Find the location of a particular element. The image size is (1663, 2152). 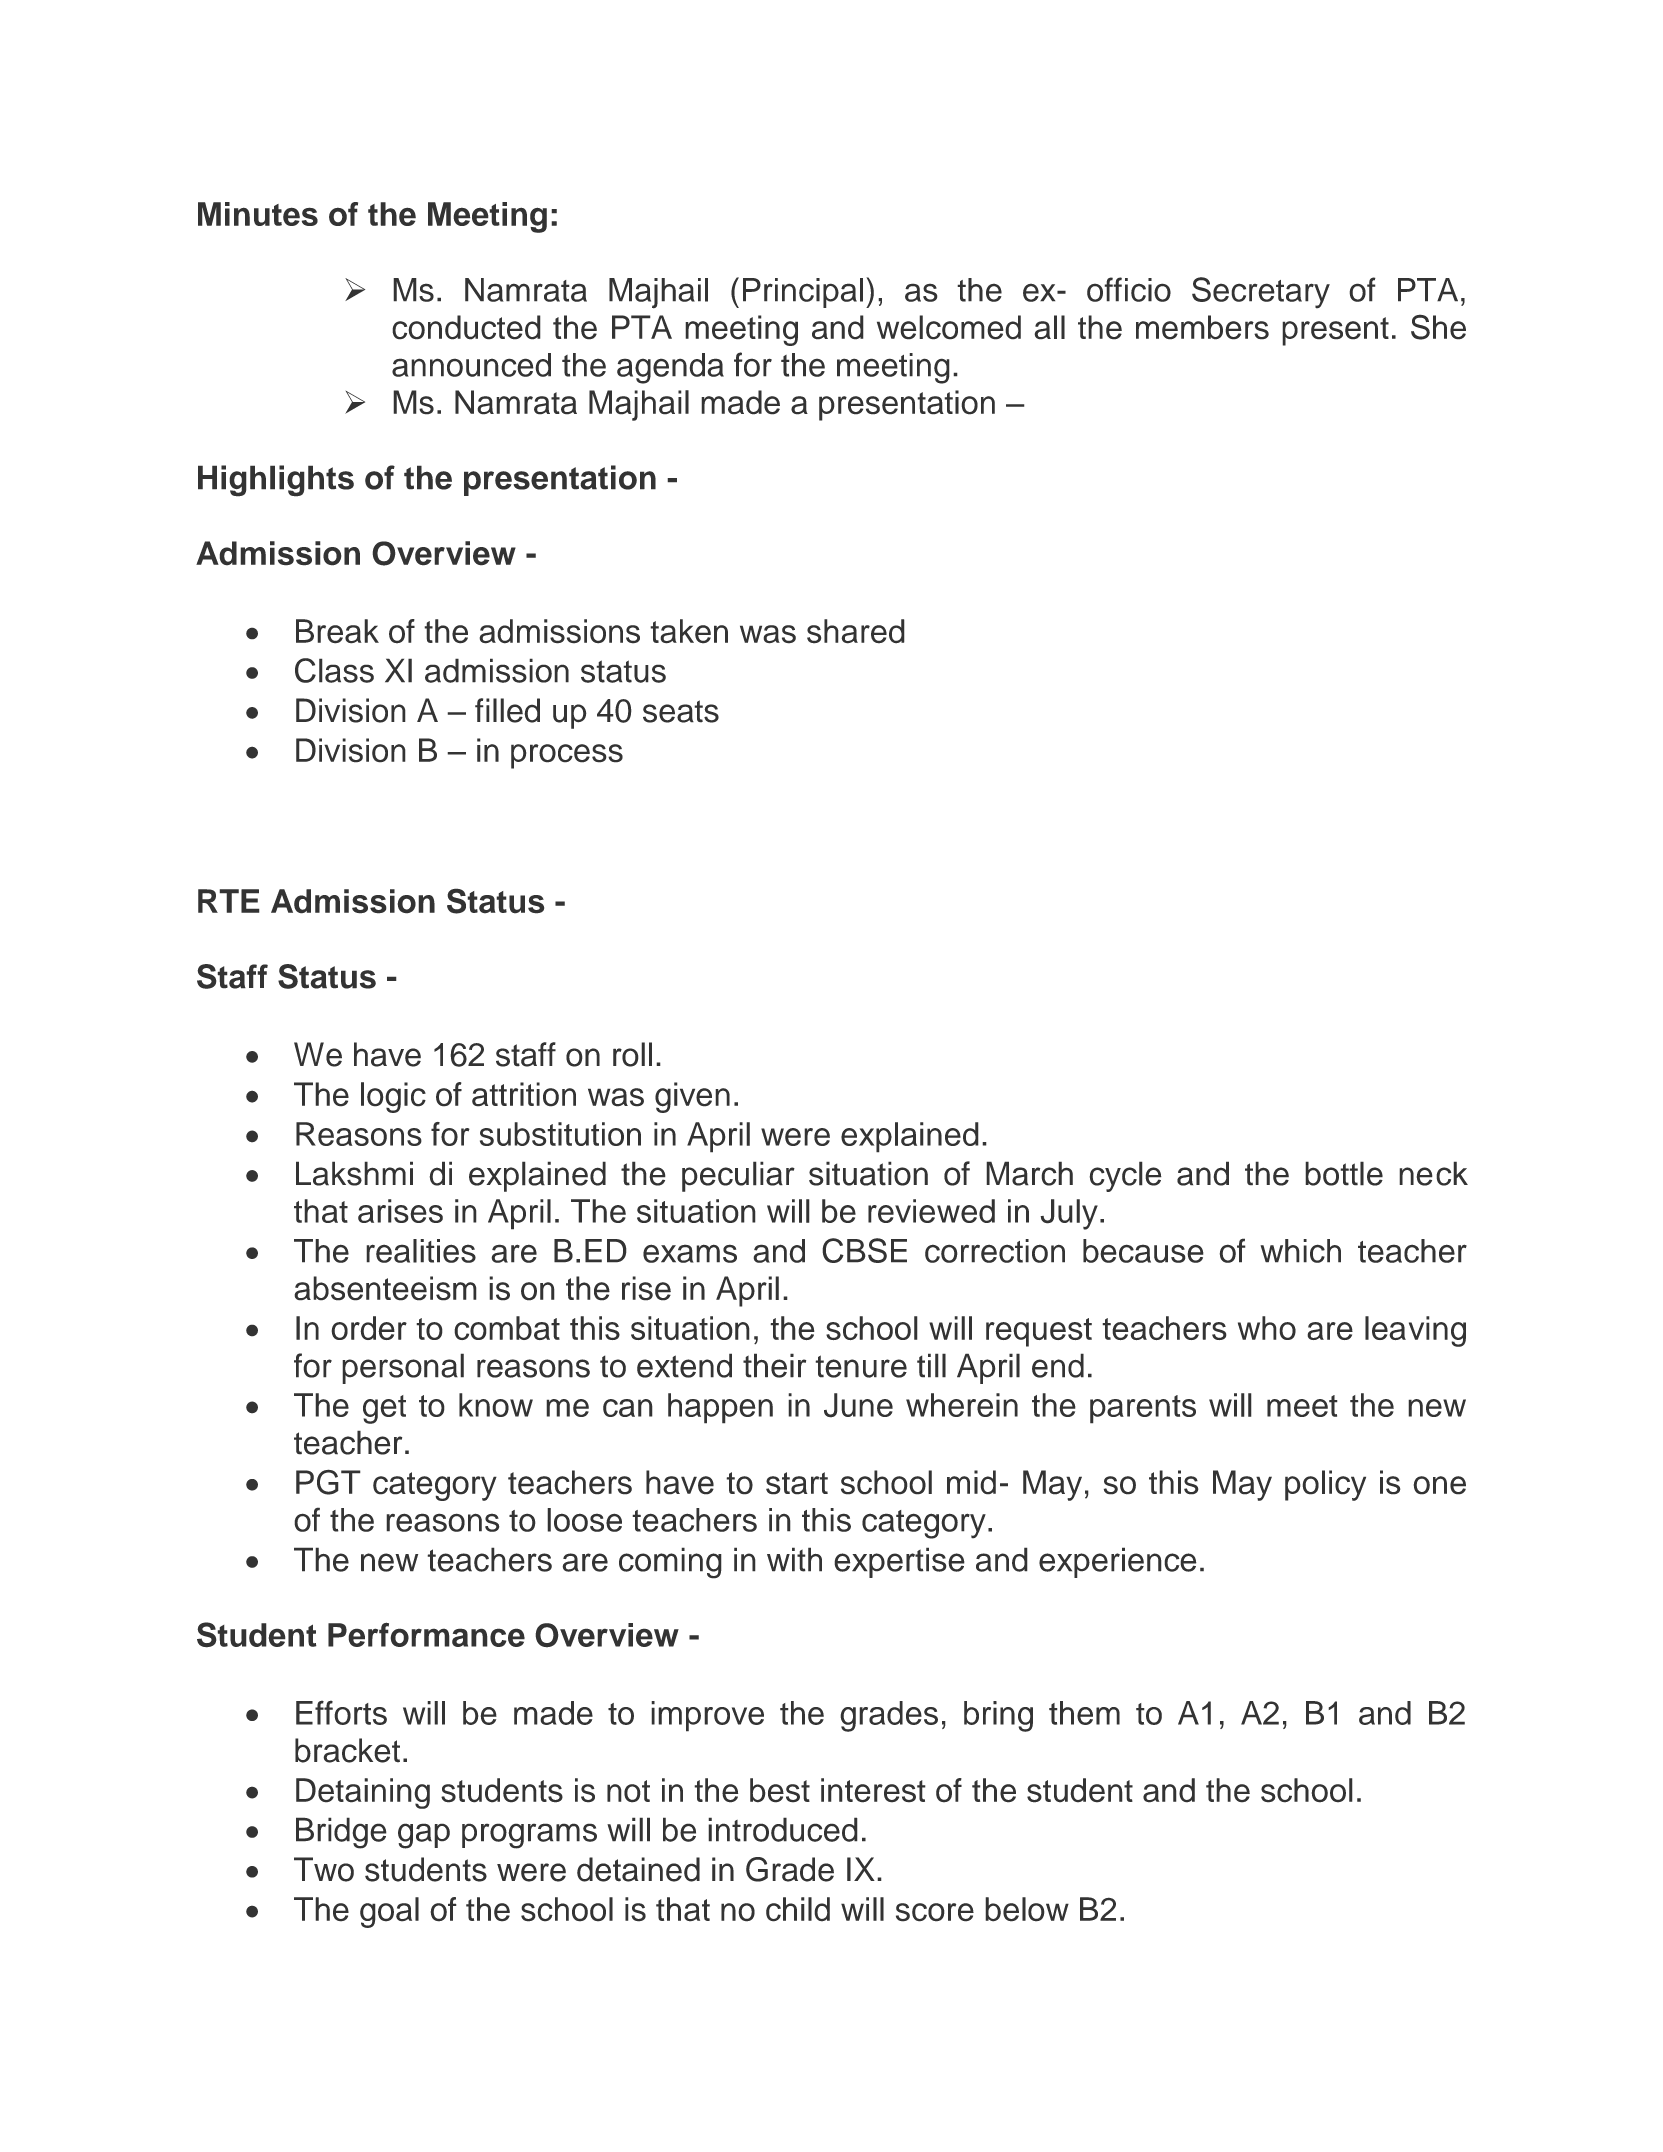

Two is located at coordinates (324, 1869).
